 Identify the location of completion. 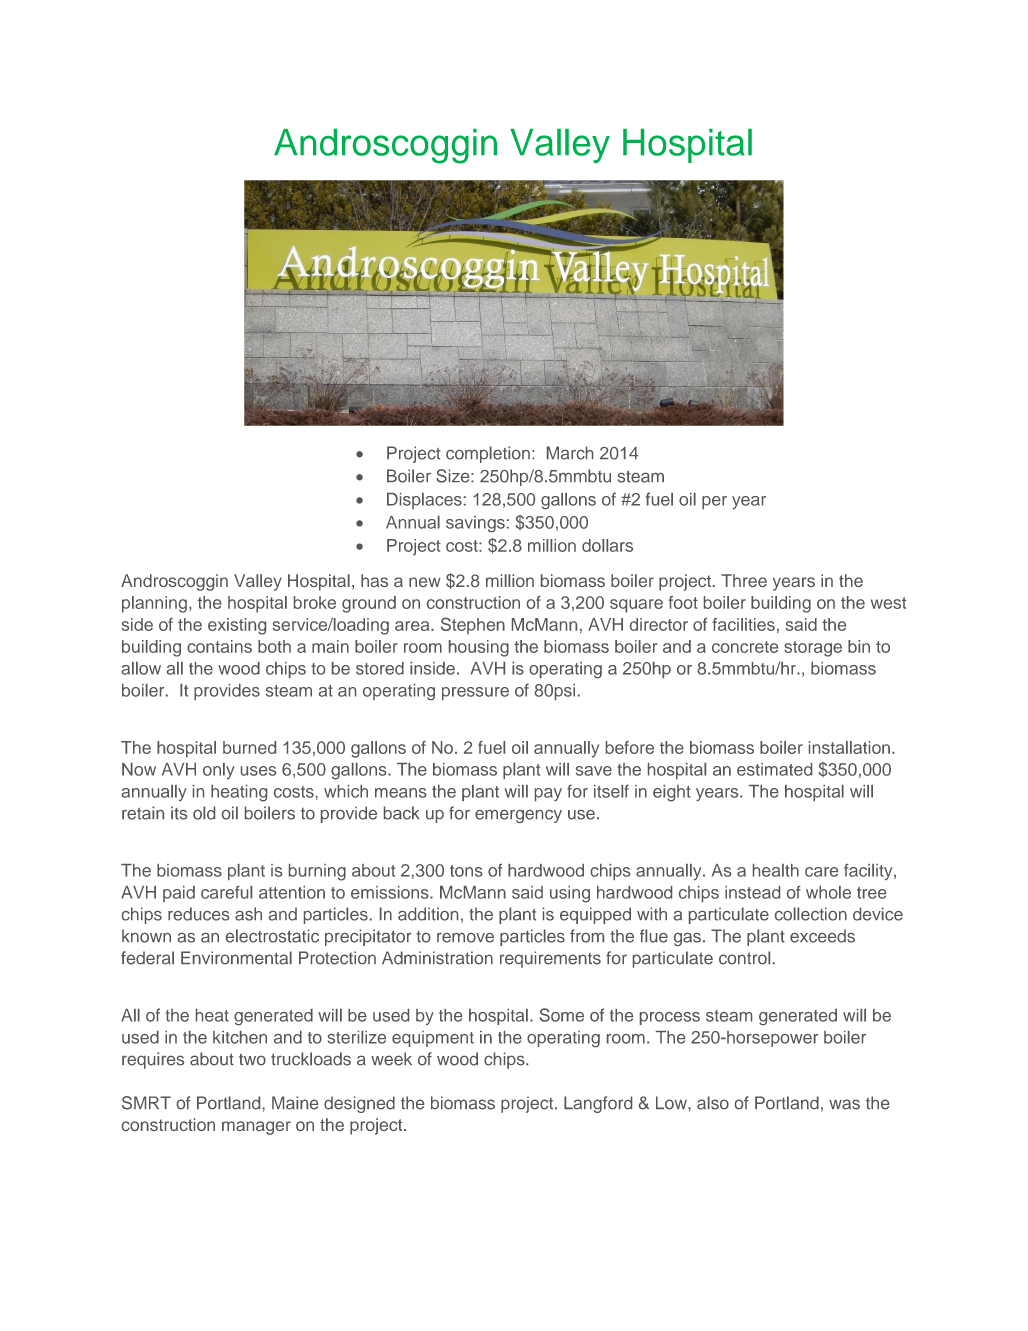
(488, 454).
